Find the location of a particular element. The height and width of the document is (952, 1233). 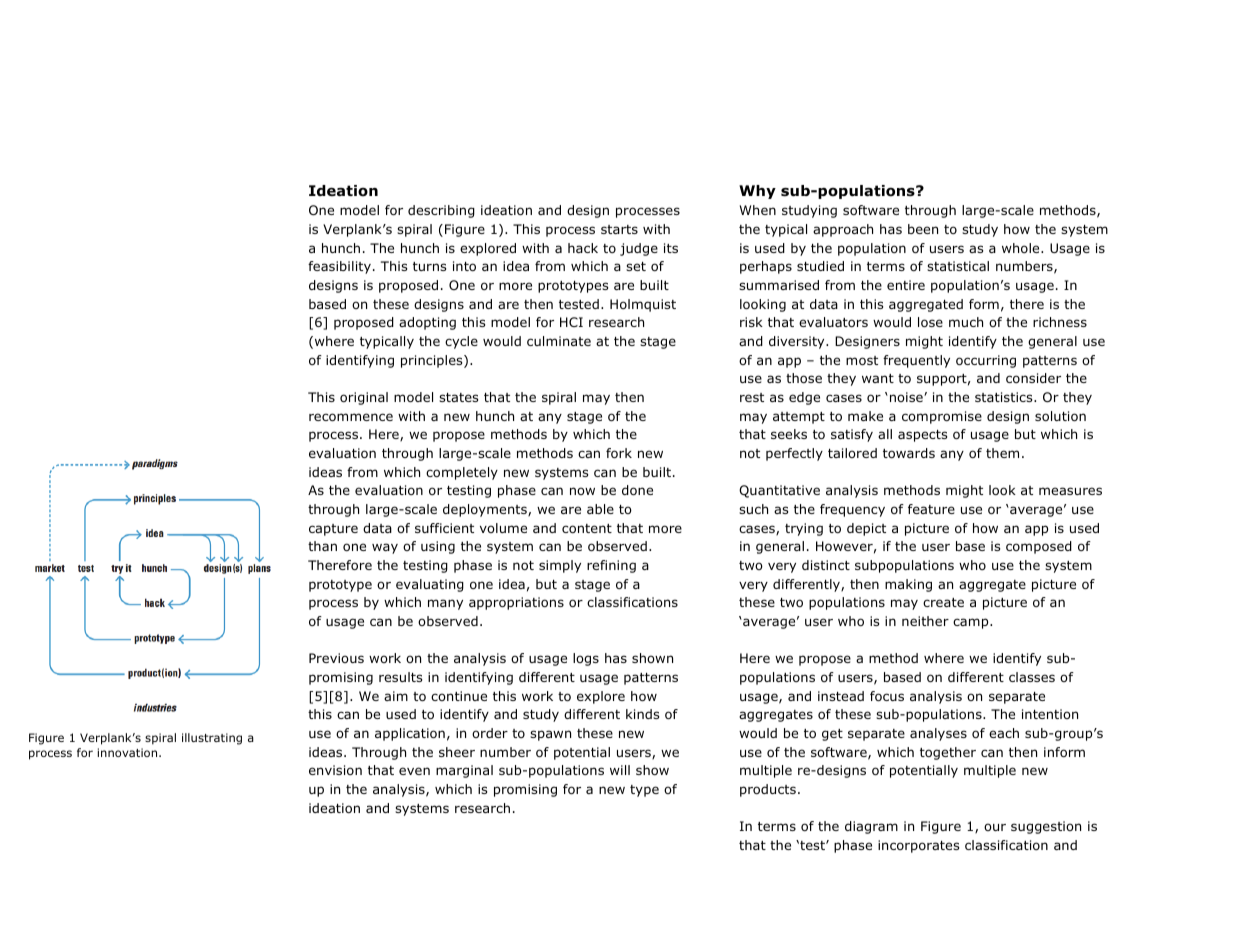

describing is located at coordinates (441, 211).
